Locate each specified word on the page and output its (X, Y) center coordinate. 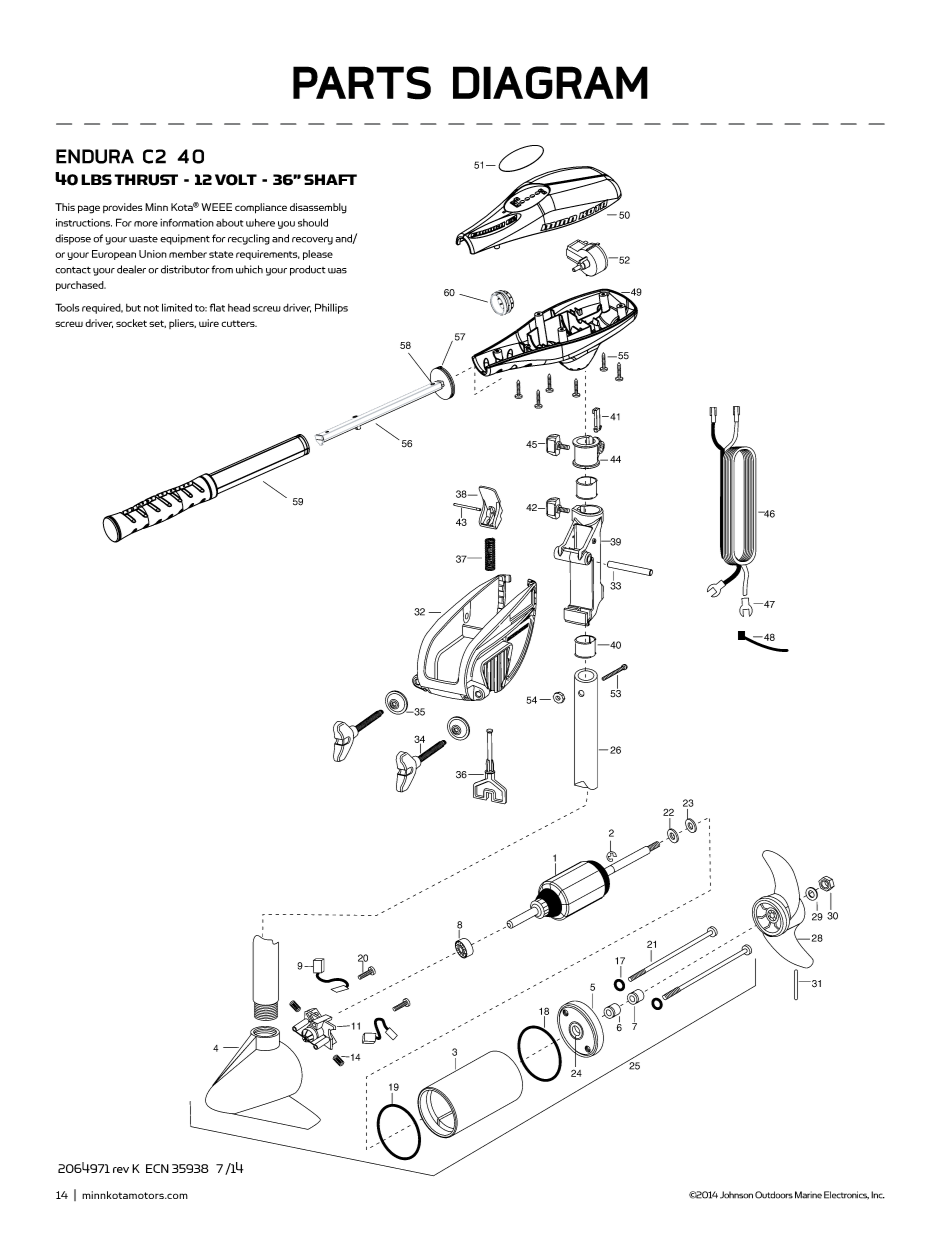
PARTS (362, 83)
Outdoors (774, 1195)
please (318, 255)
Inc (878, 1195)
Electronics (846, 1195)
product (308, 270)
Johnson (736, 1195)
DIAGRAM (550, 82)
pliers (182, 324)
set (157, 324)
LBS (96, 179)
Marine (808, 1195)
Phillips (331, 308)
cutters (239, 323)
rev (121, 1170)
